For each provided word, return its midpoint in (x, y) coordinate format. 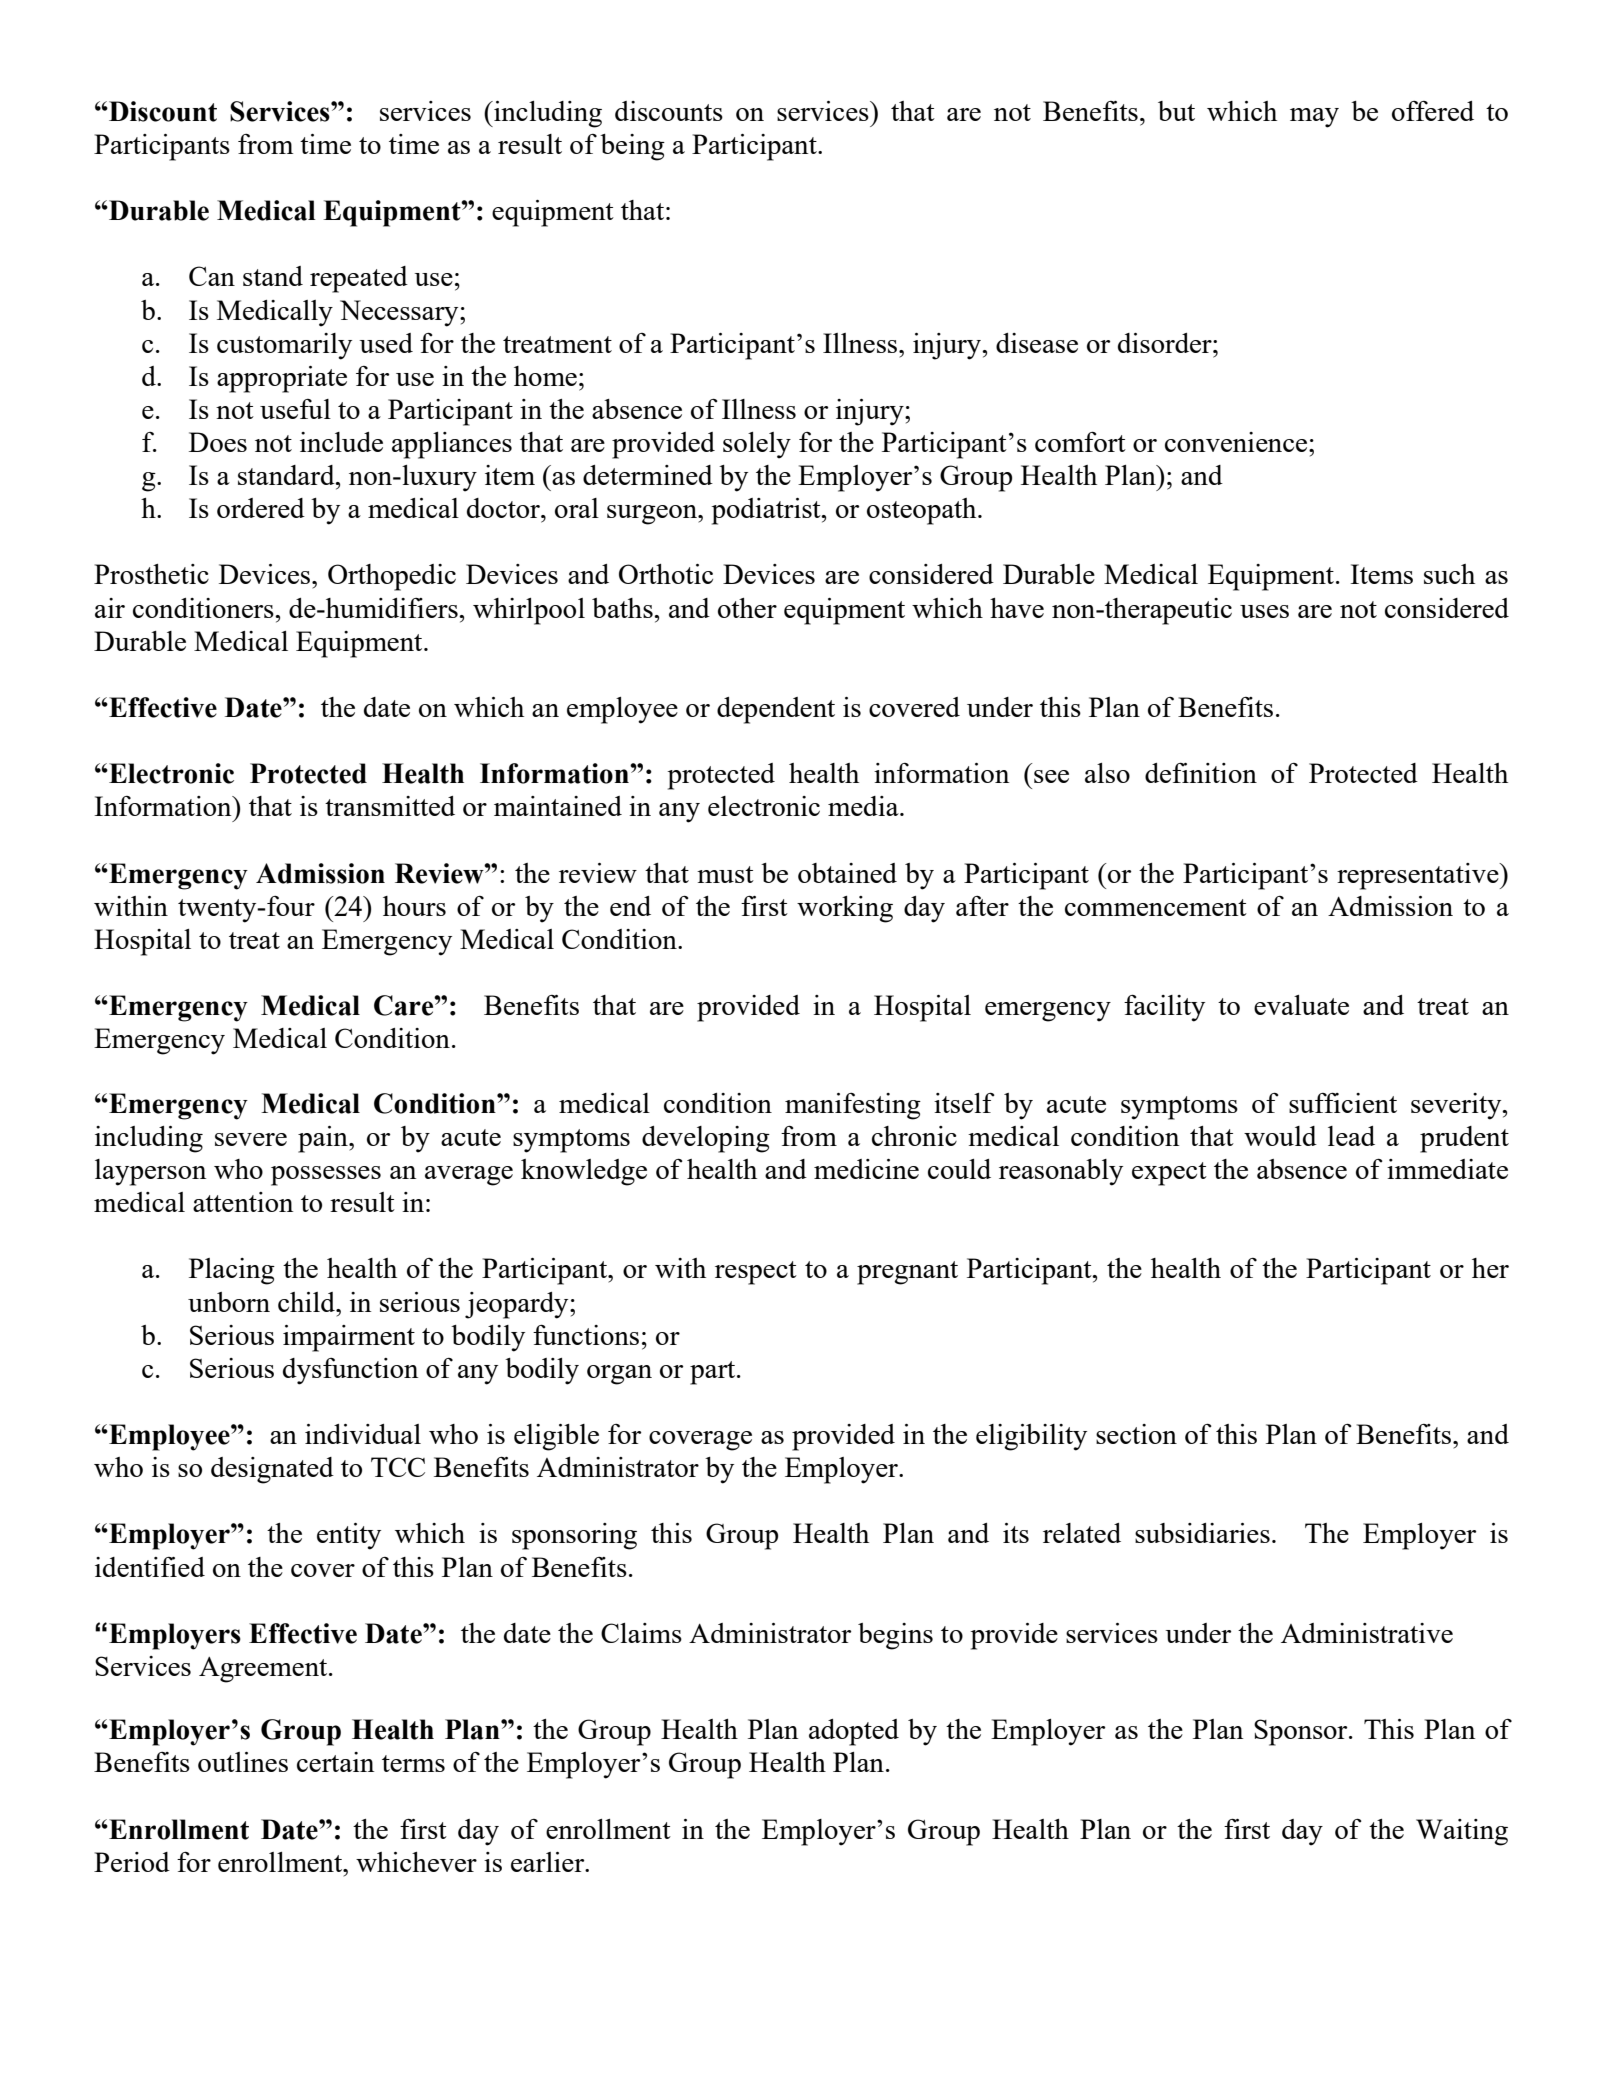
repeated (359, 279)
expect (1169, 1174)
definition (1201, 773)
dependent (776, 710)
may (1314, 118)
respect (756, 1273)
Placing (232, 1271)
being (632, 147)
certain (335, 1762)
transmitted (390, 806)
